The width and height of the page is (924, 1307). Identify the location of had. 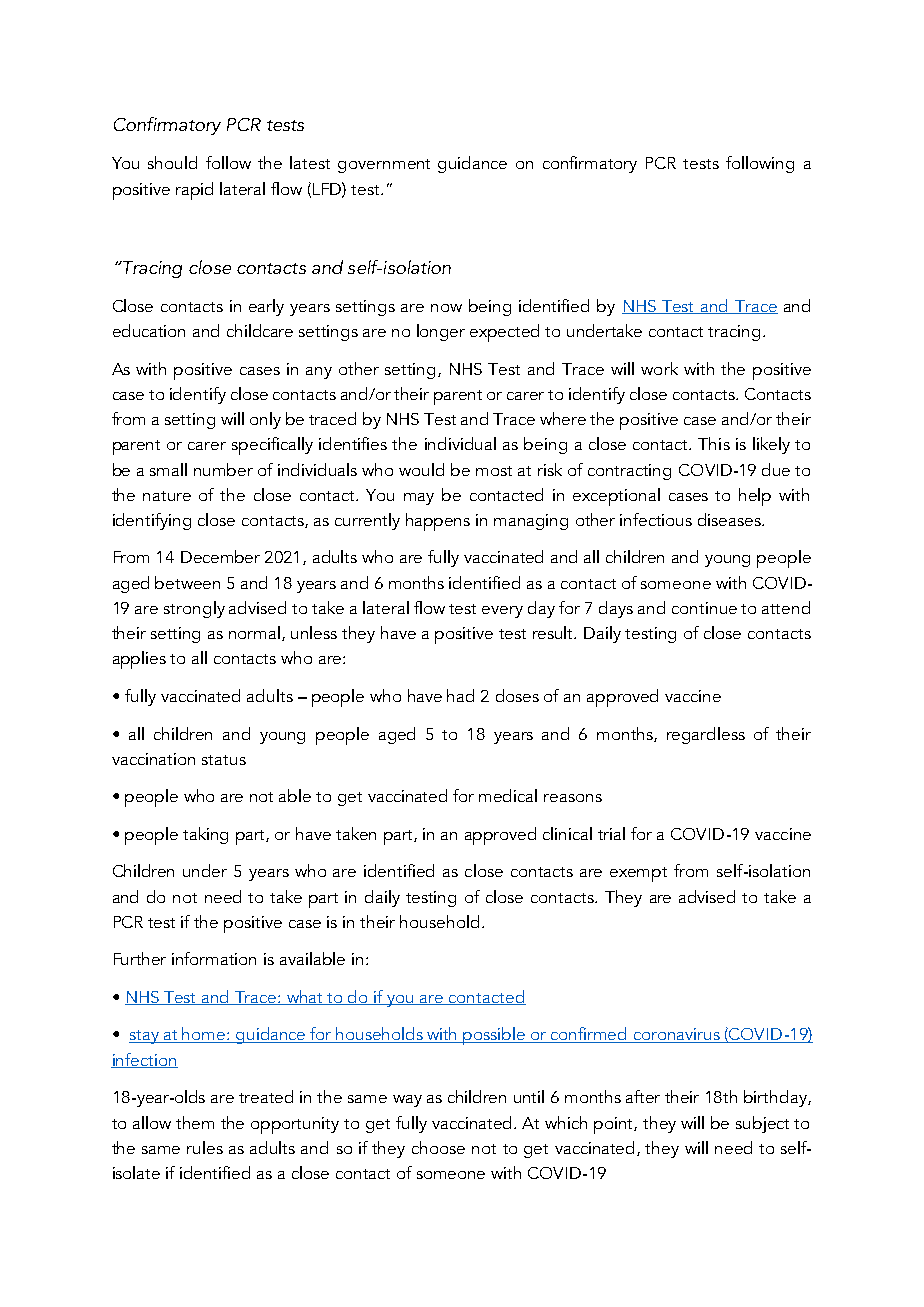
(460, 695).
